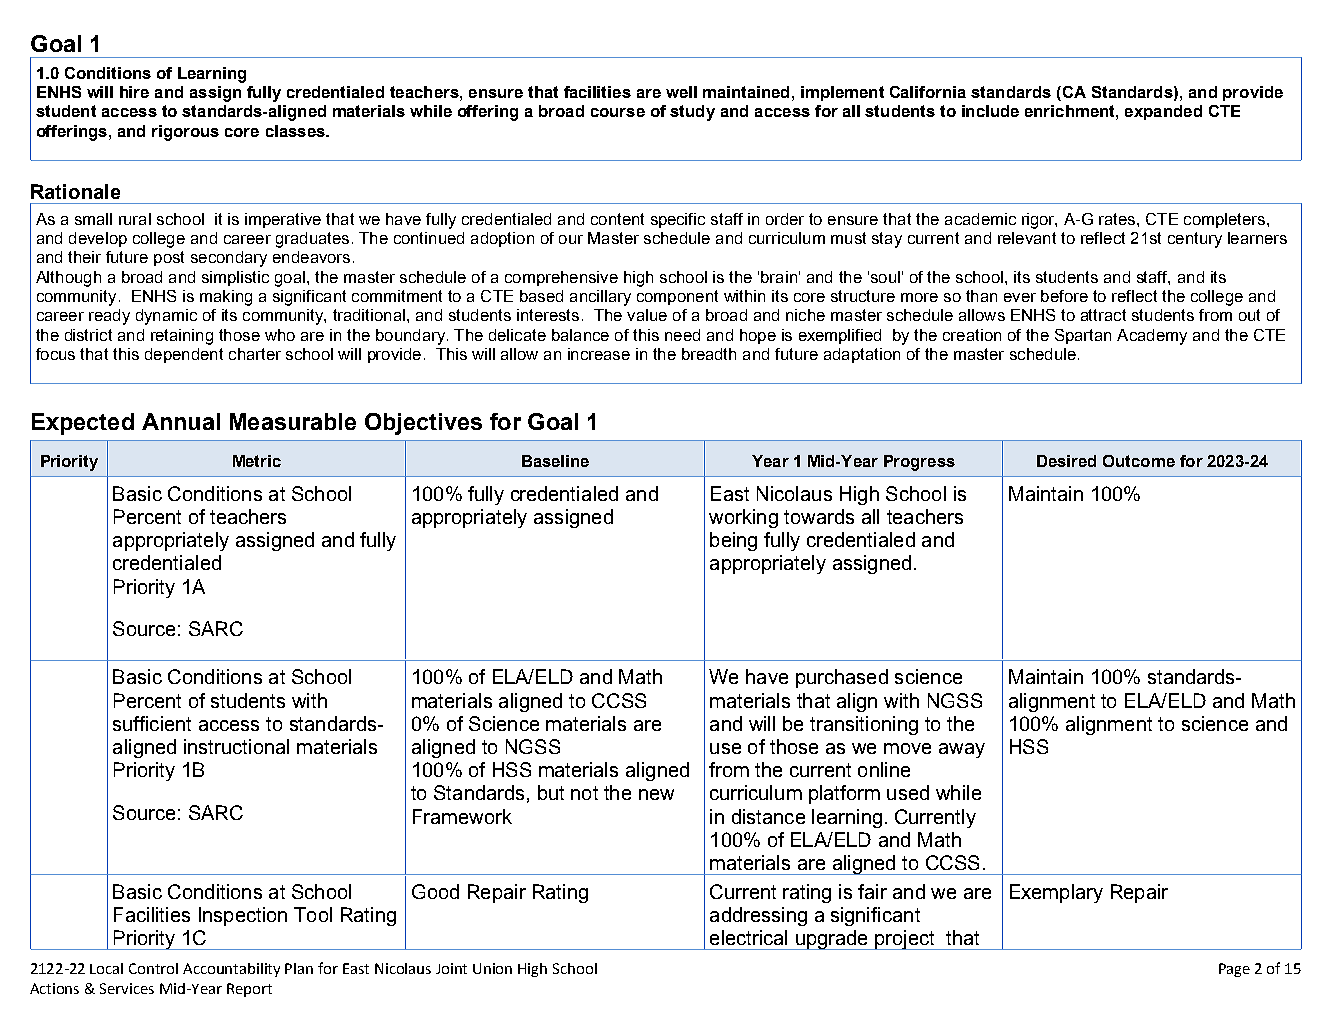 Image resolution: width=1332 pixels, height=1029 pixels. What do you see at coordinates (152, 723) in the screenshot?
I see `sufficient` at bounding box center [152, 723].
